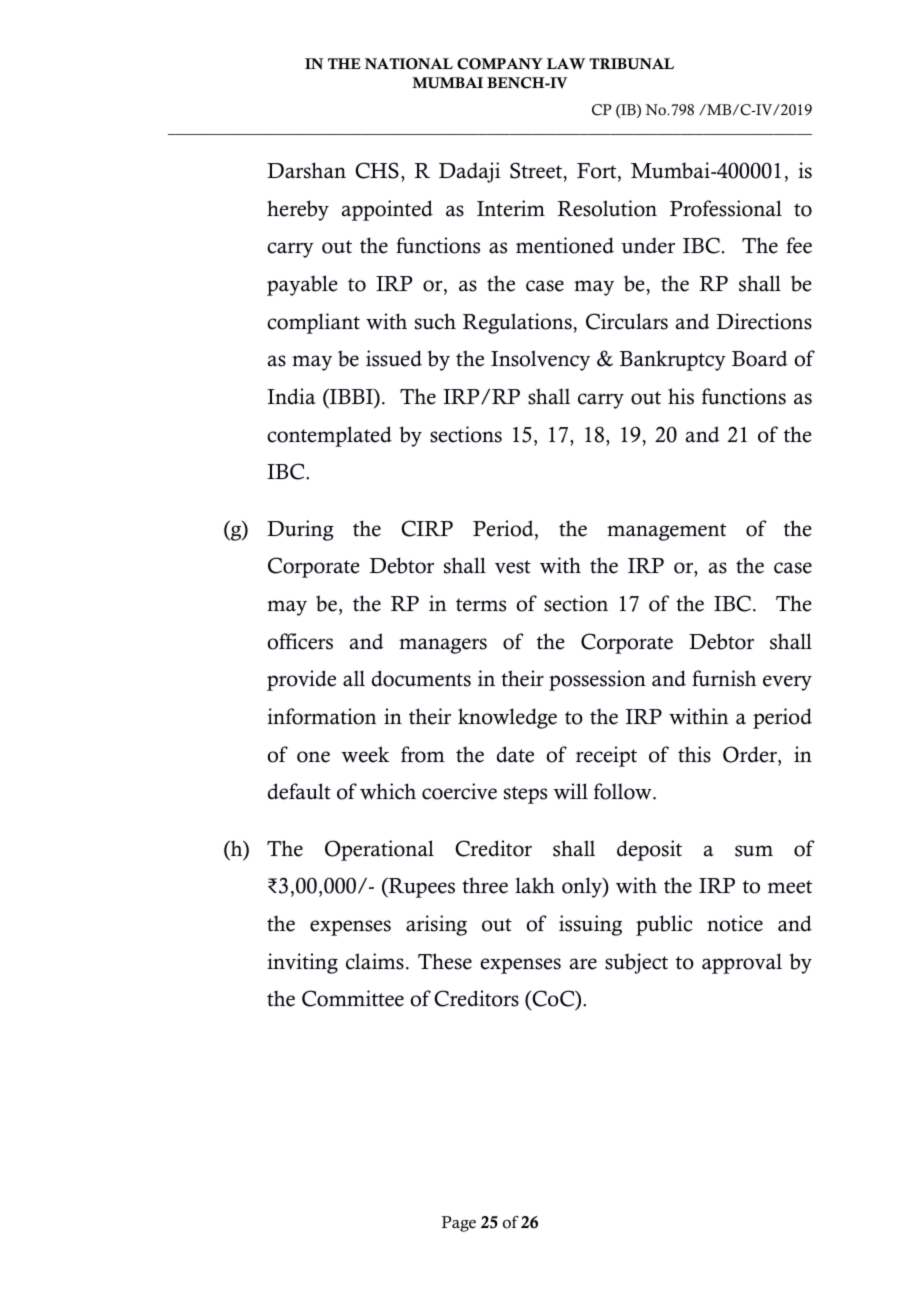 This screenshot has width=924, height=1308. I want to click on contemplated, so click(329, 436).
